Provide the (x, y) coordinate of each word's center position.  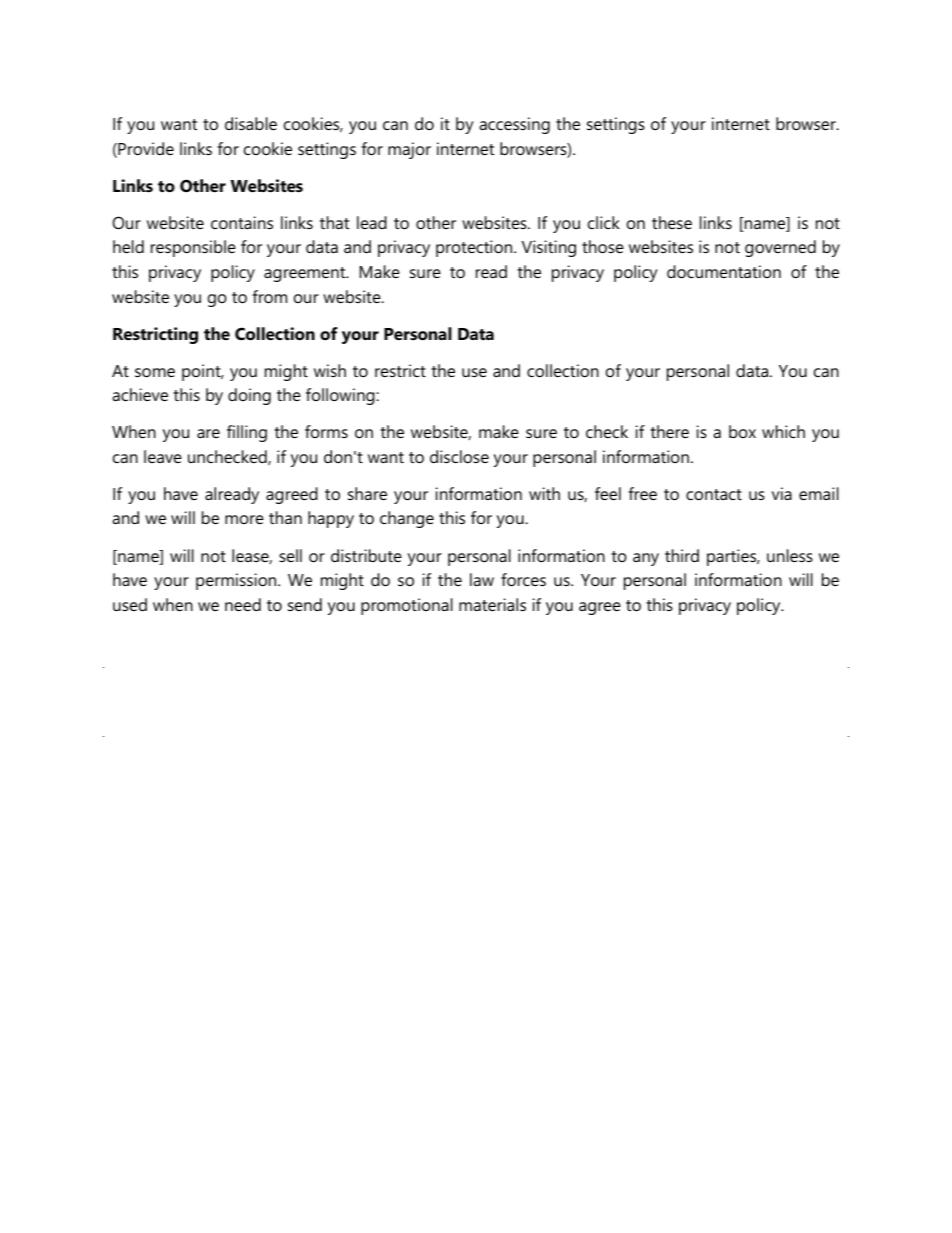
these (672, 222)
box (742, 431)
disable (251, 123)
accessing (514, 125)
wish (330, 370)
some (155, 372)
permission (237, 581)
